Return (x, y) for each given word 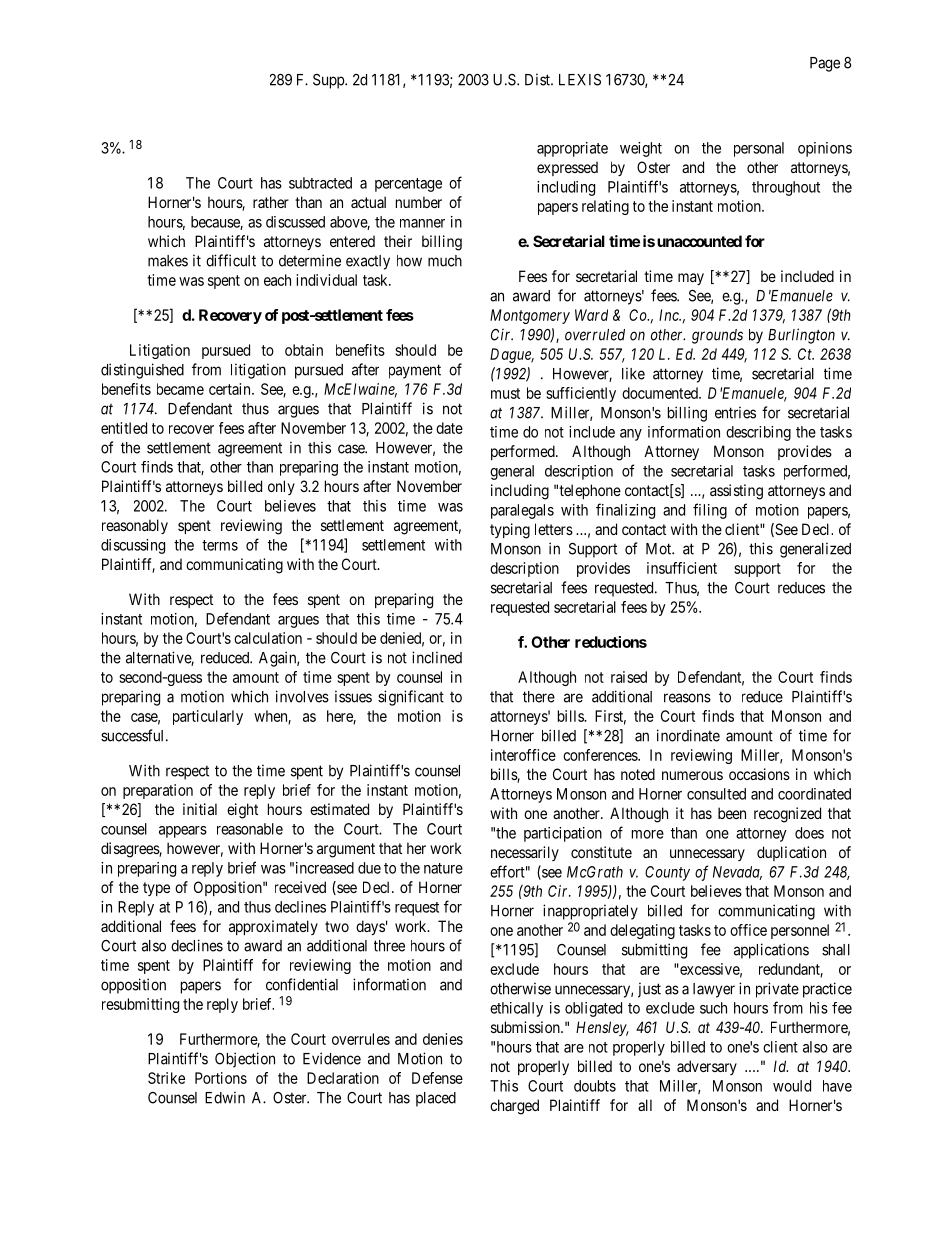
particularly (208, 717)
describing (758, 433)
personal (759, 149)
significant (411, 698)
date (449, 428)
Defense (437, 1078)
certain (231, 389)
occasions (759, 774)
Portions (221, 1078)
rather (271, 202)
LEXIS (580, 80)
